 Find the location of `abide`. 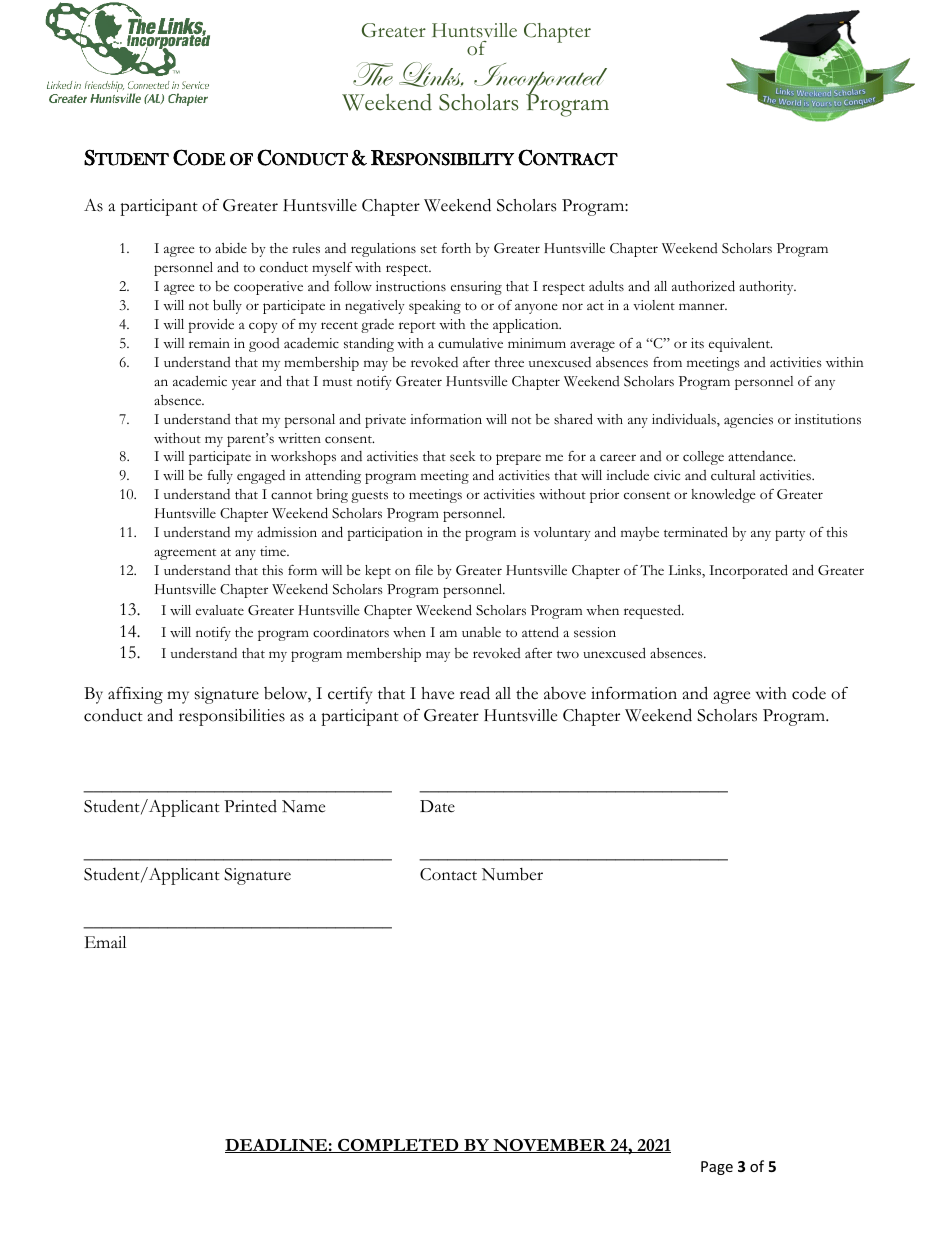

abide is located at coordinates (231, 248).
